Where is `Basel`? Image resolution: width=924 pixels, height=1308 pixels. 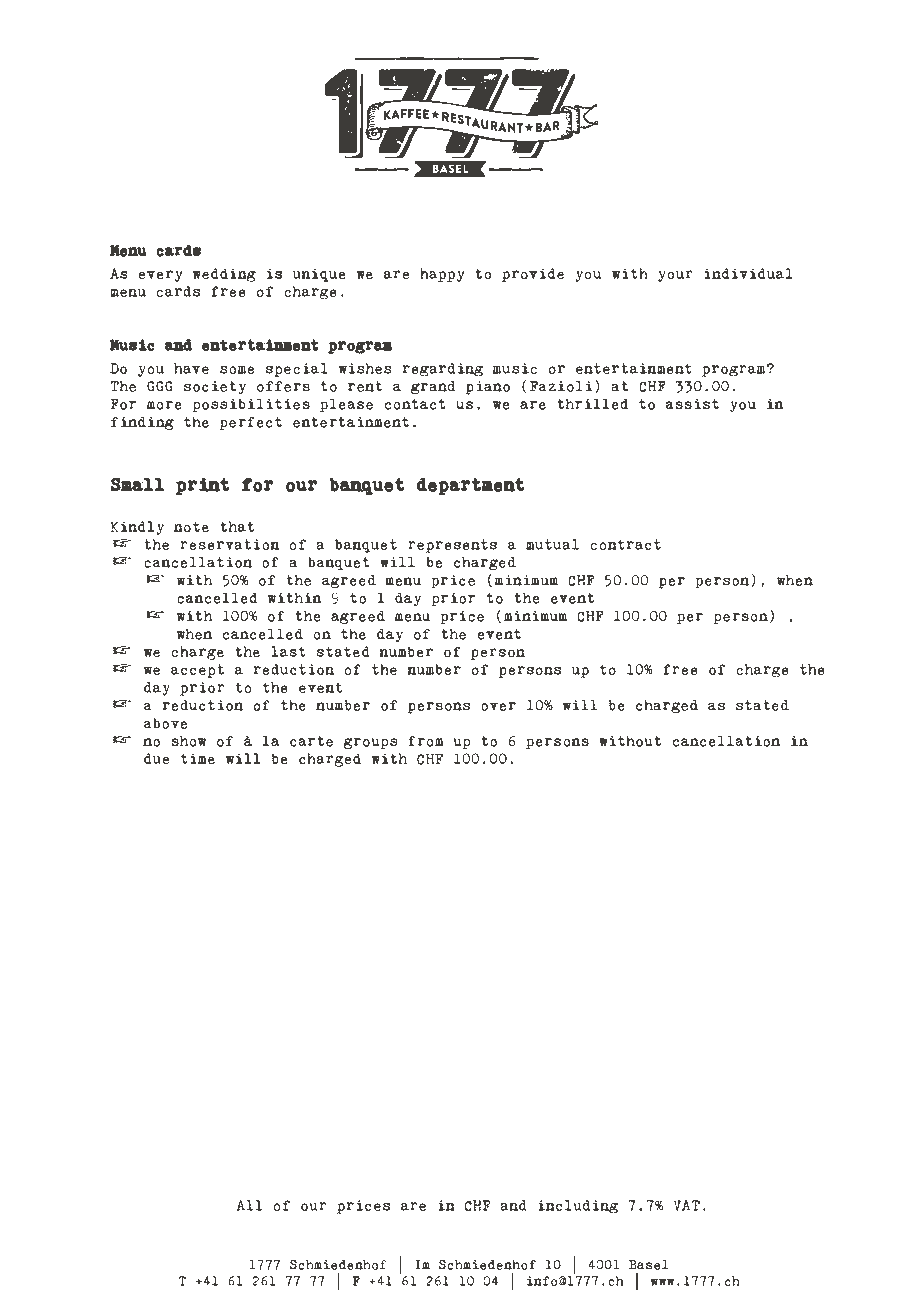 Basel is located at coordinates (648, 1265).
